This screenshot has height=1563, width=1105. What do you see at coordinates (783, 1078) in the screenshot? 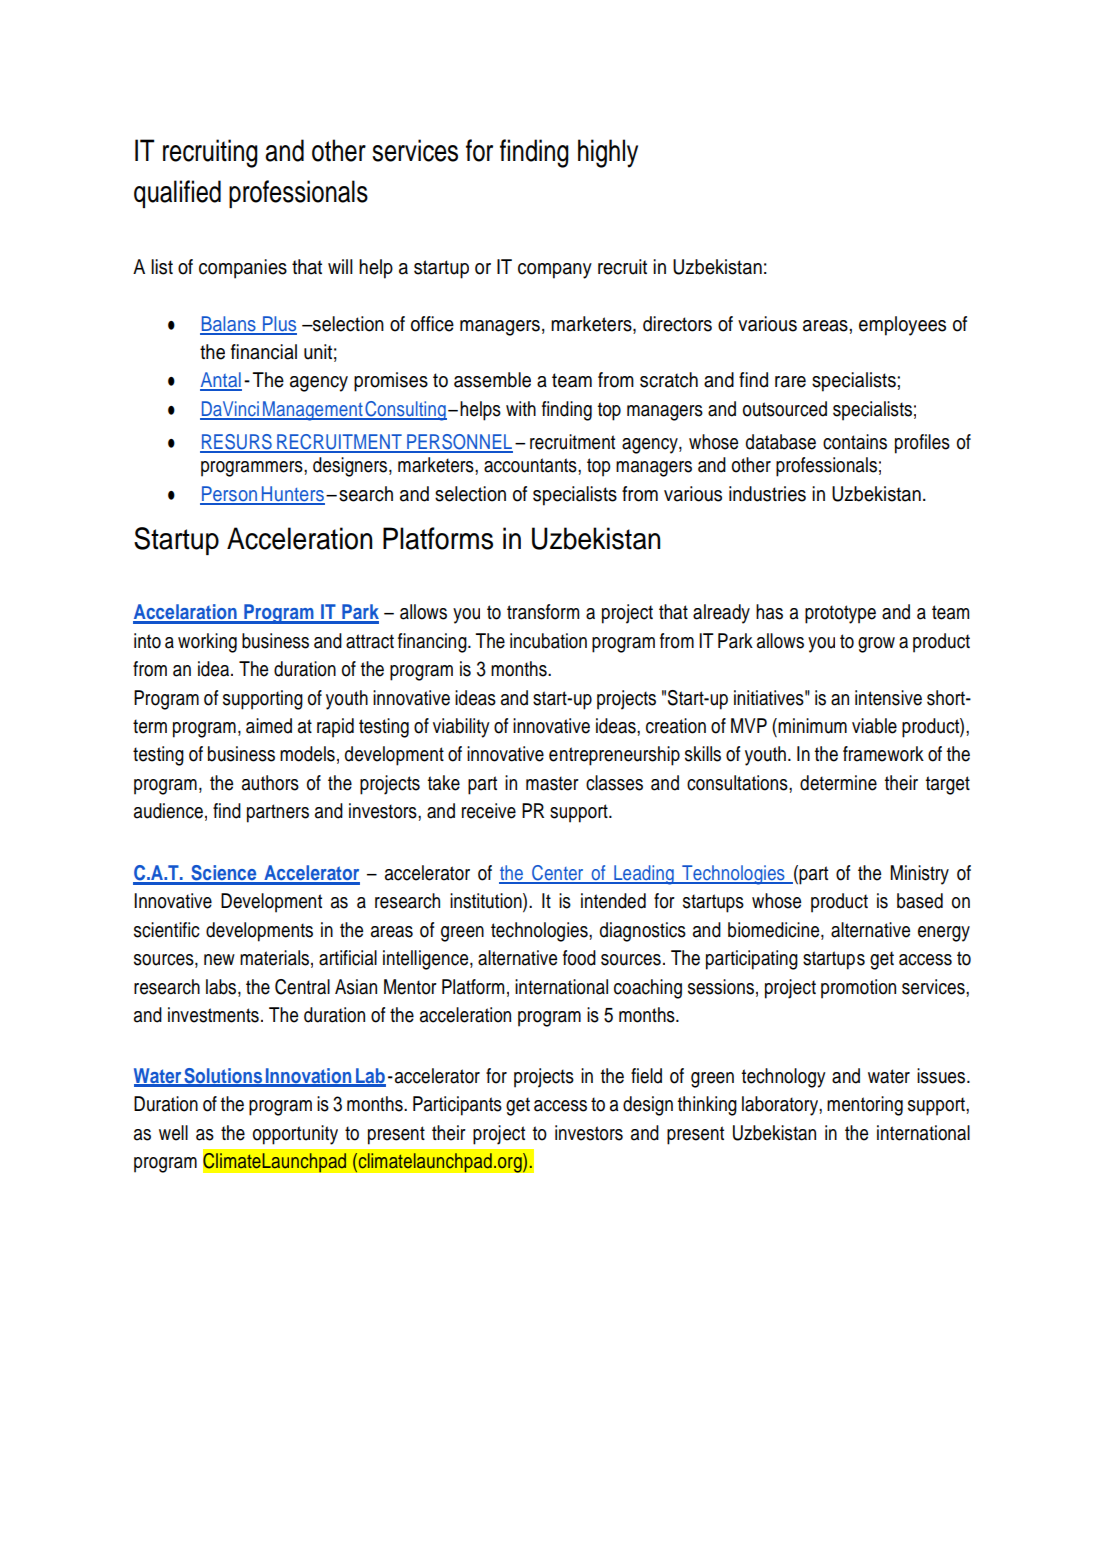
I see `technology` at bounding box center [783, 1078].
